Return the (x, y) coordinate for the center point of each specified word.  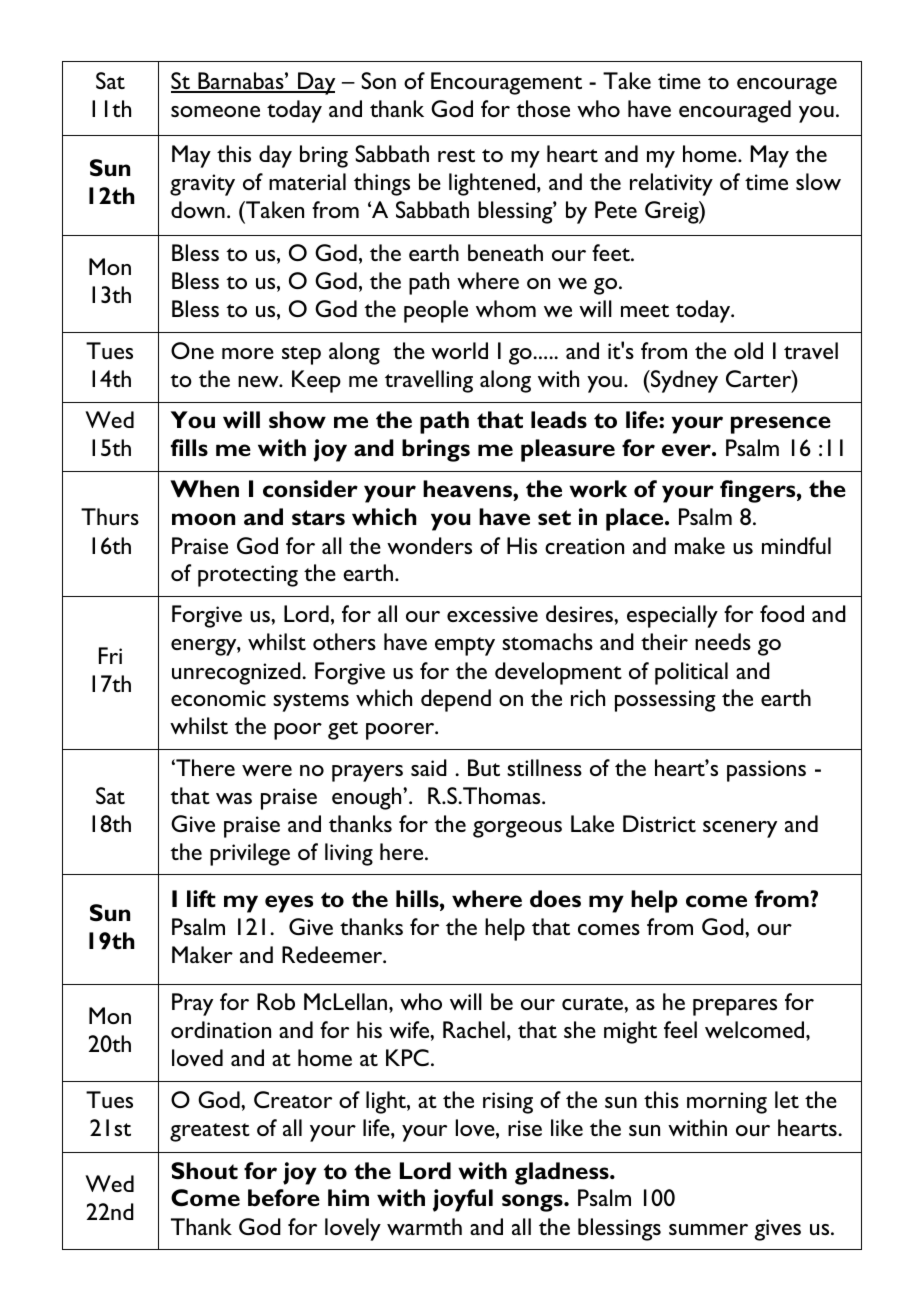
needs (723, 641)
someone (215, 111)
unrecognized (237, 673)
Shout (204, 1171)
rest (456, 155)
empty (465, 646)
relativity (671, 184)
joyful (463, 1200)
